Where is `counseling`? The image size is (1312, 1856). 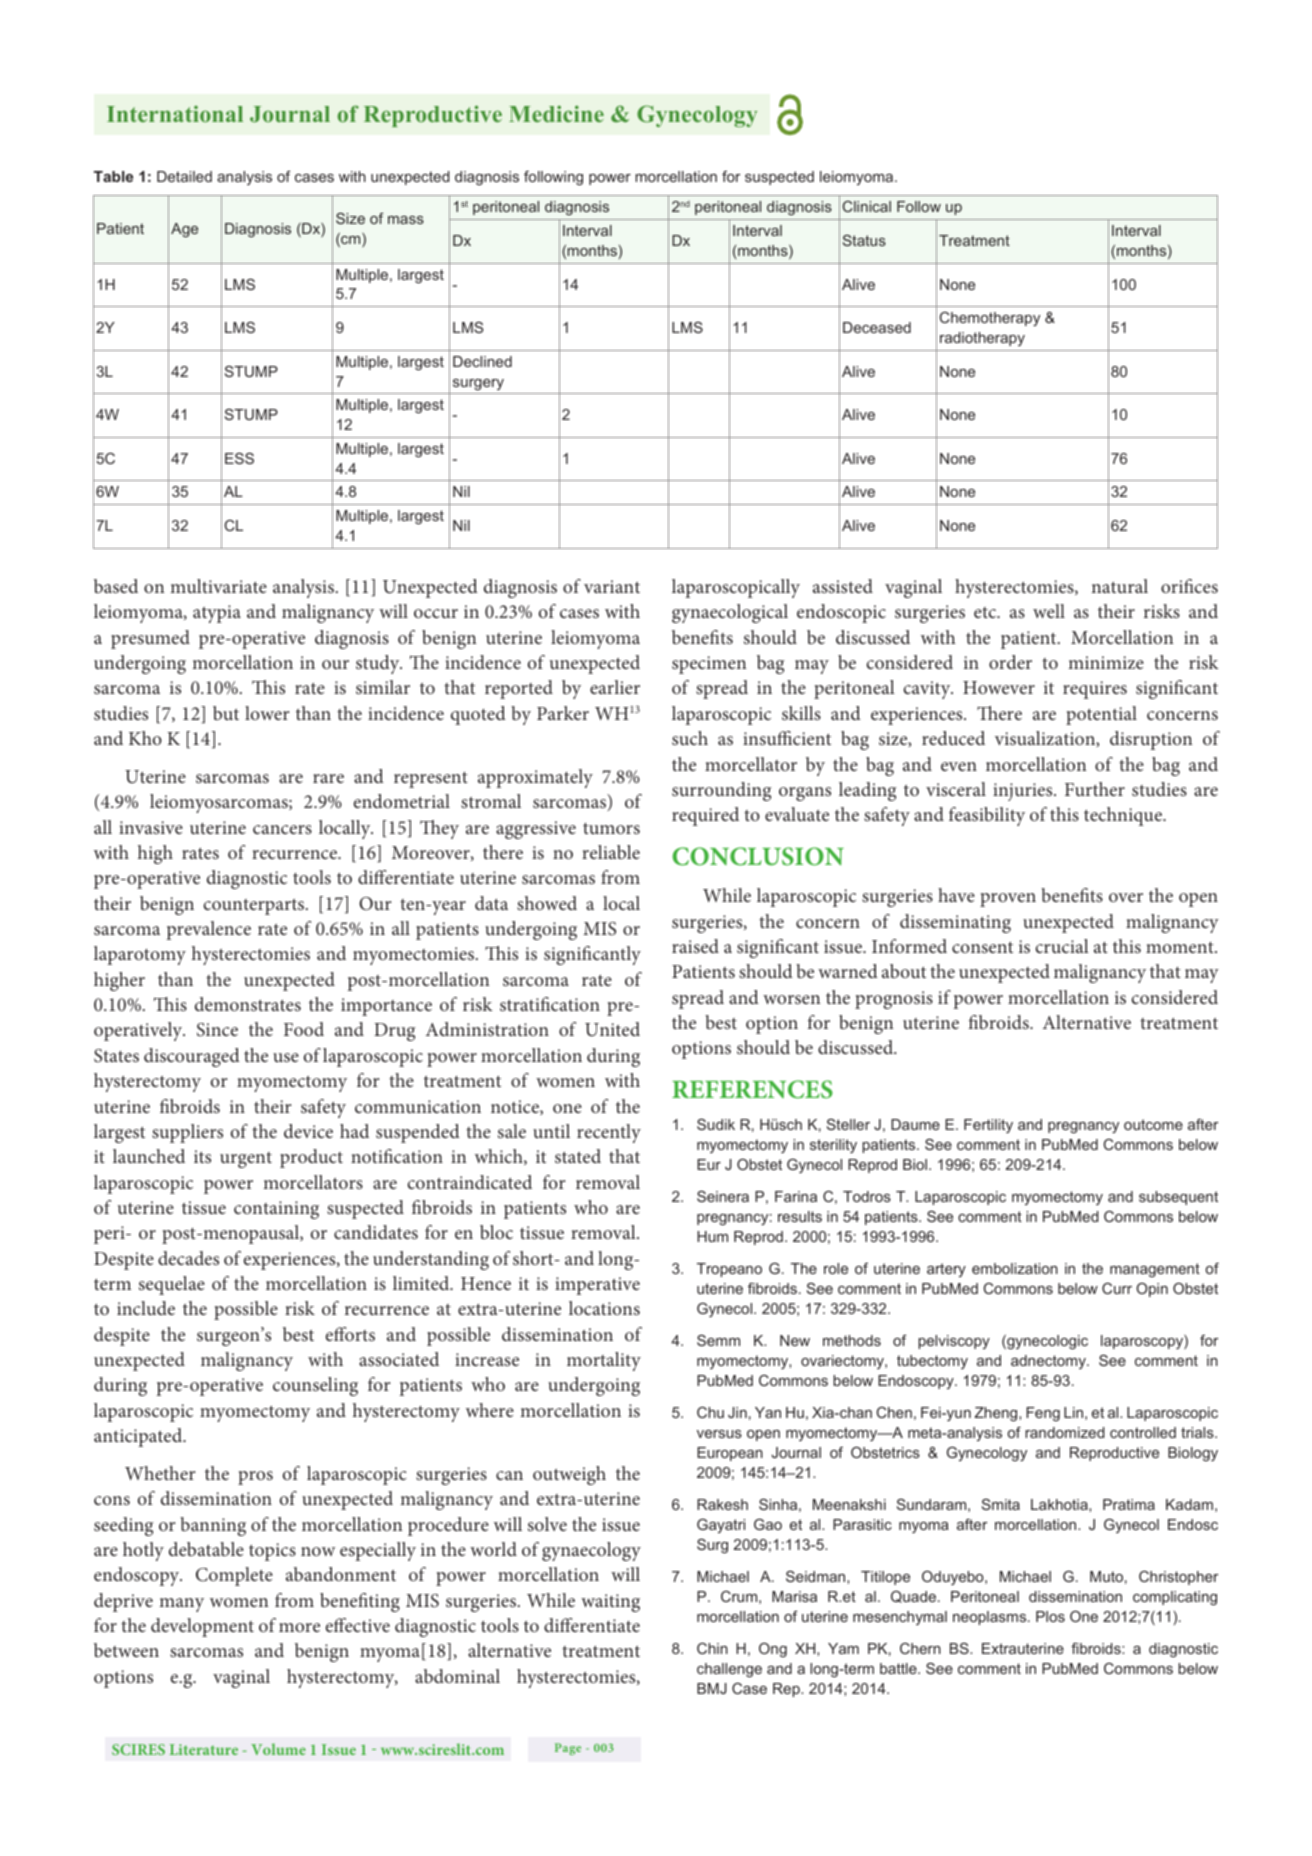 counseling is located at coordinates (315, 1386).
